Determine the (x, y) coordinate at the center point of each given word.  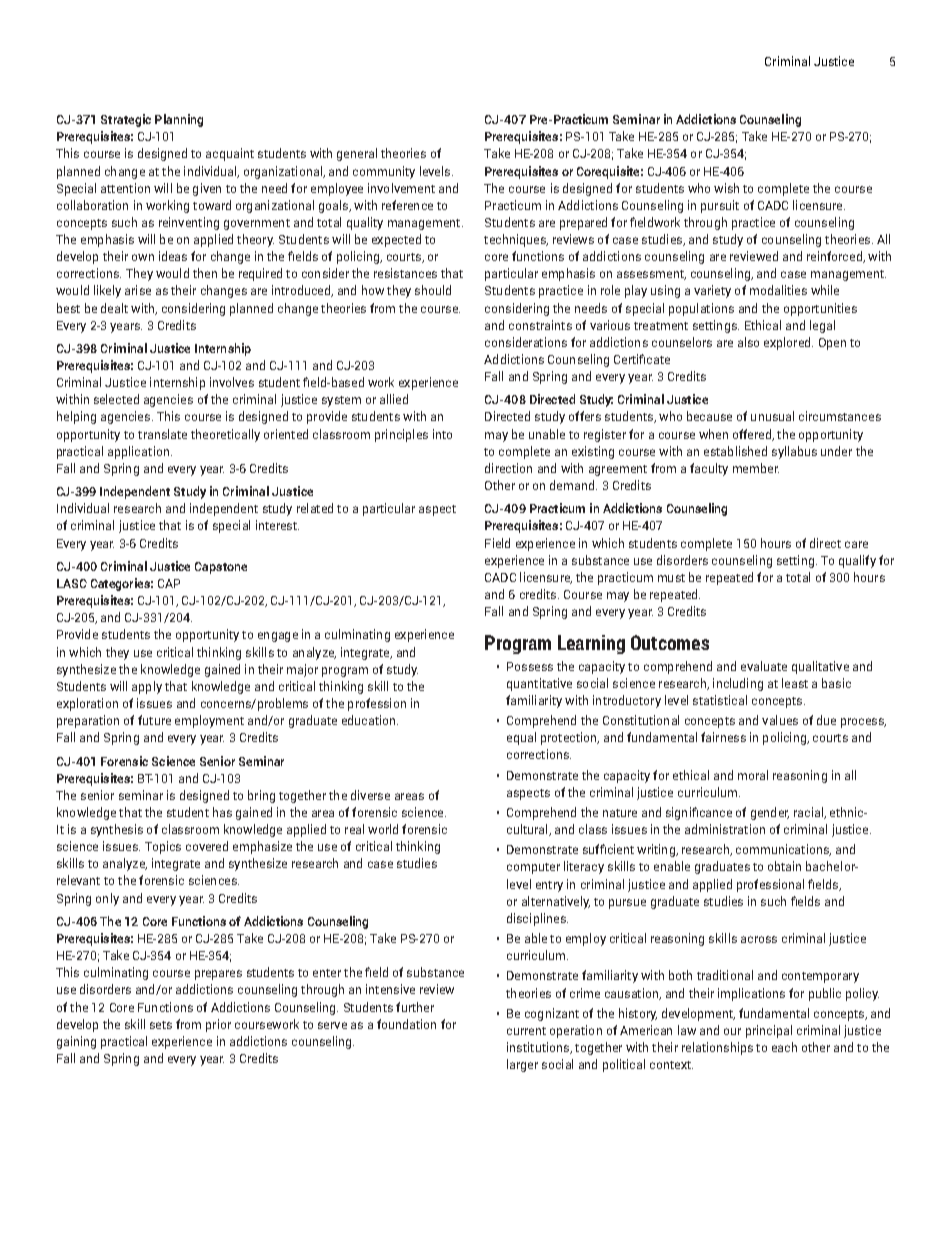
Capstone (221, 568)
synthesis (117, 830)
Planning (179, 120)
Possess (530, 666)
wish (726, 188)
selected (116, 399)
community (384, 172)
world (383, 829)
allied (394, 399)
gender (770, 813)
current (526, 1031)
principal (769, 1031)
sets (161, 1025)
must (671, 578)
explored (788, 343)
